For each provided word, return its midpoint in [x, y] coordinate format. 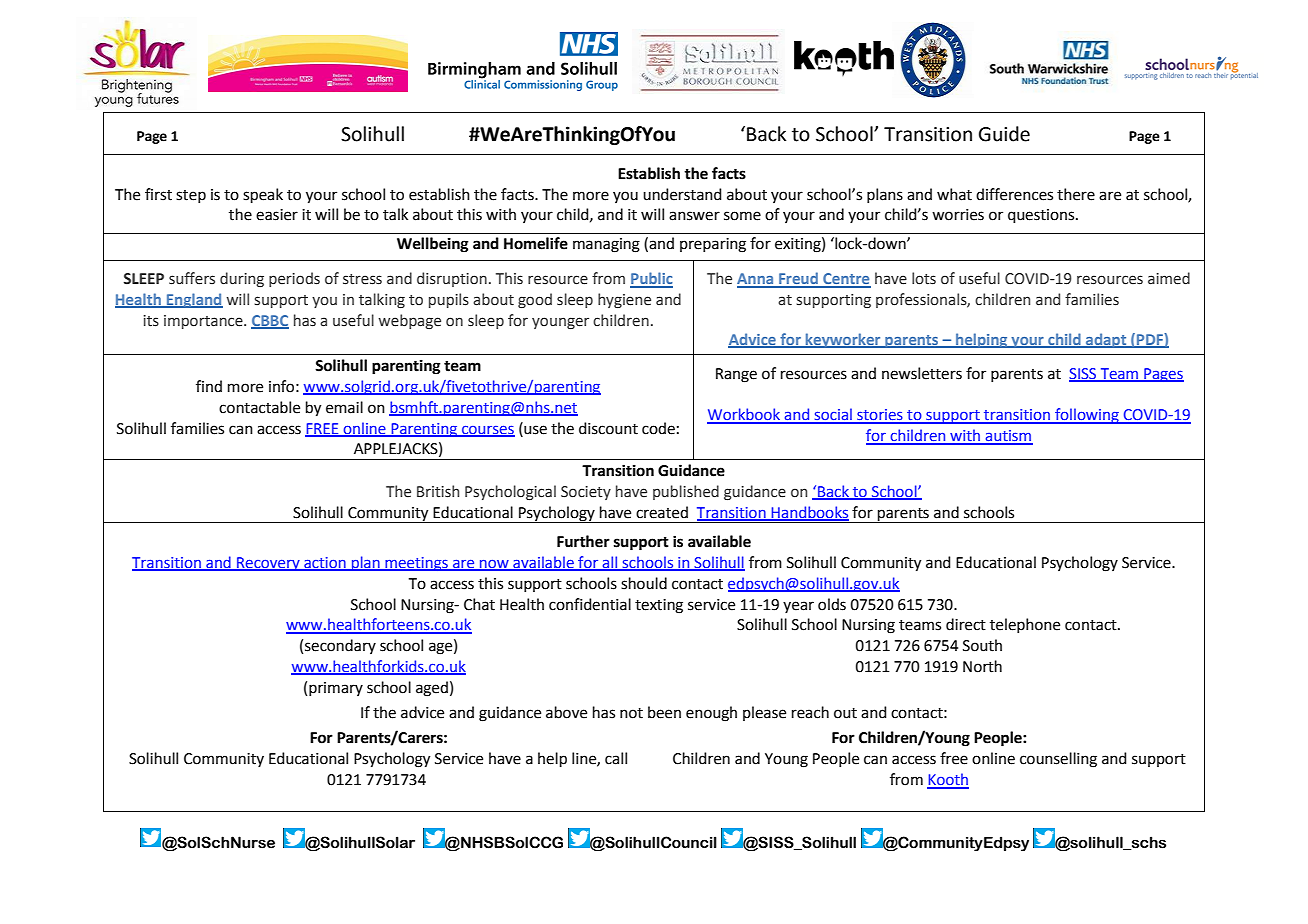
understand [682, 194]
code [658, 428]
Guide [1004, 134]
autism [1008, 437]
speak [263, 195]
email [344, 407]
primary [336, 689]
